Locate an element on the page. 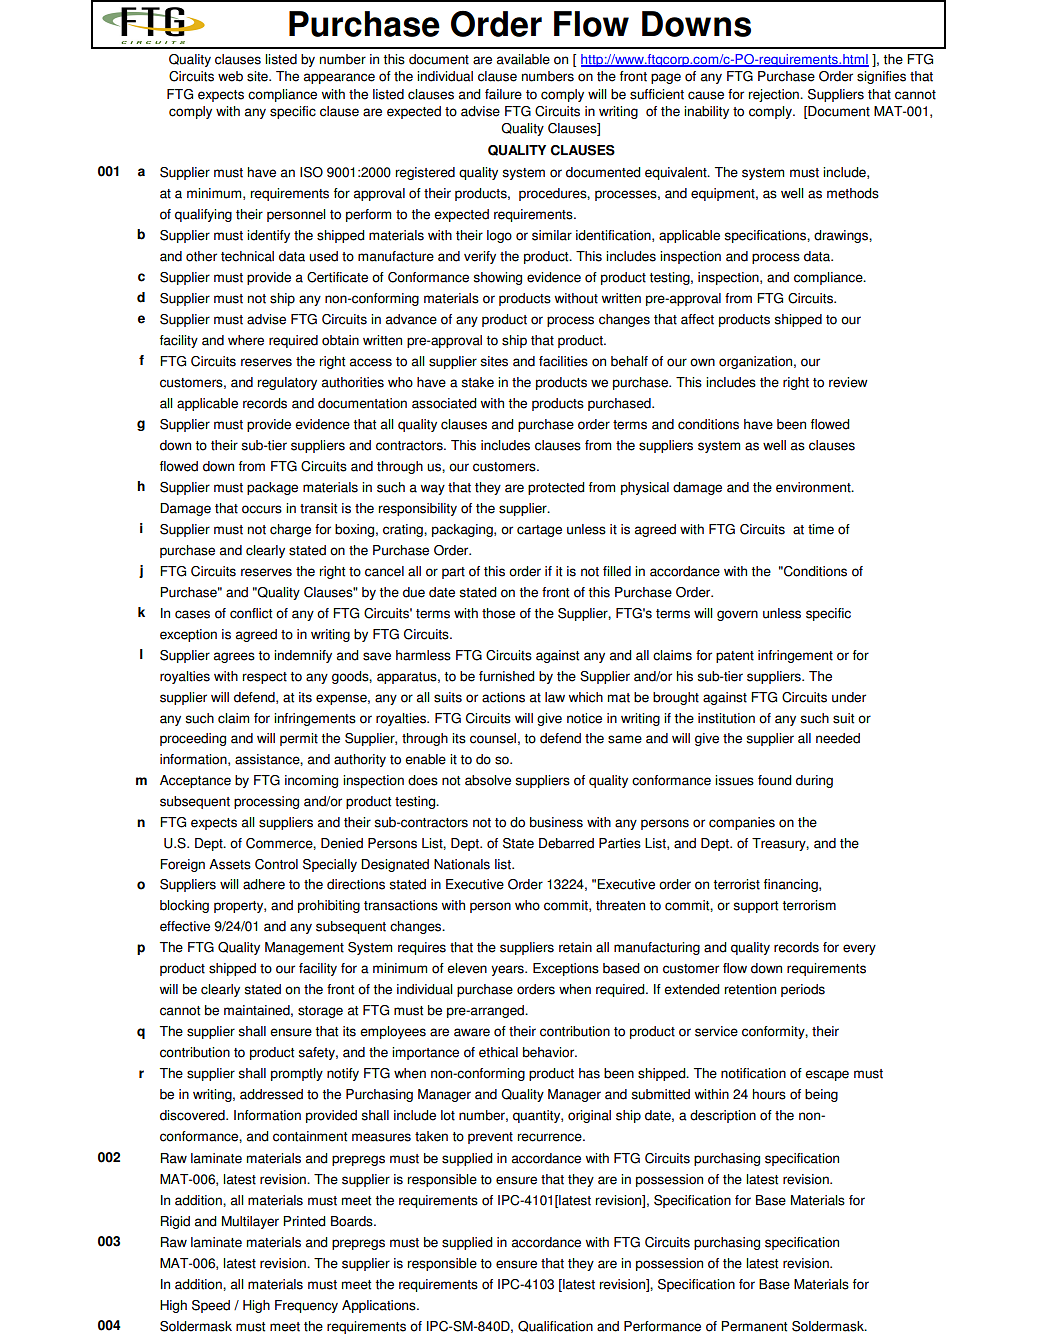 The image size is (1039, 1344). failure is located at coordinates (503, 94).
